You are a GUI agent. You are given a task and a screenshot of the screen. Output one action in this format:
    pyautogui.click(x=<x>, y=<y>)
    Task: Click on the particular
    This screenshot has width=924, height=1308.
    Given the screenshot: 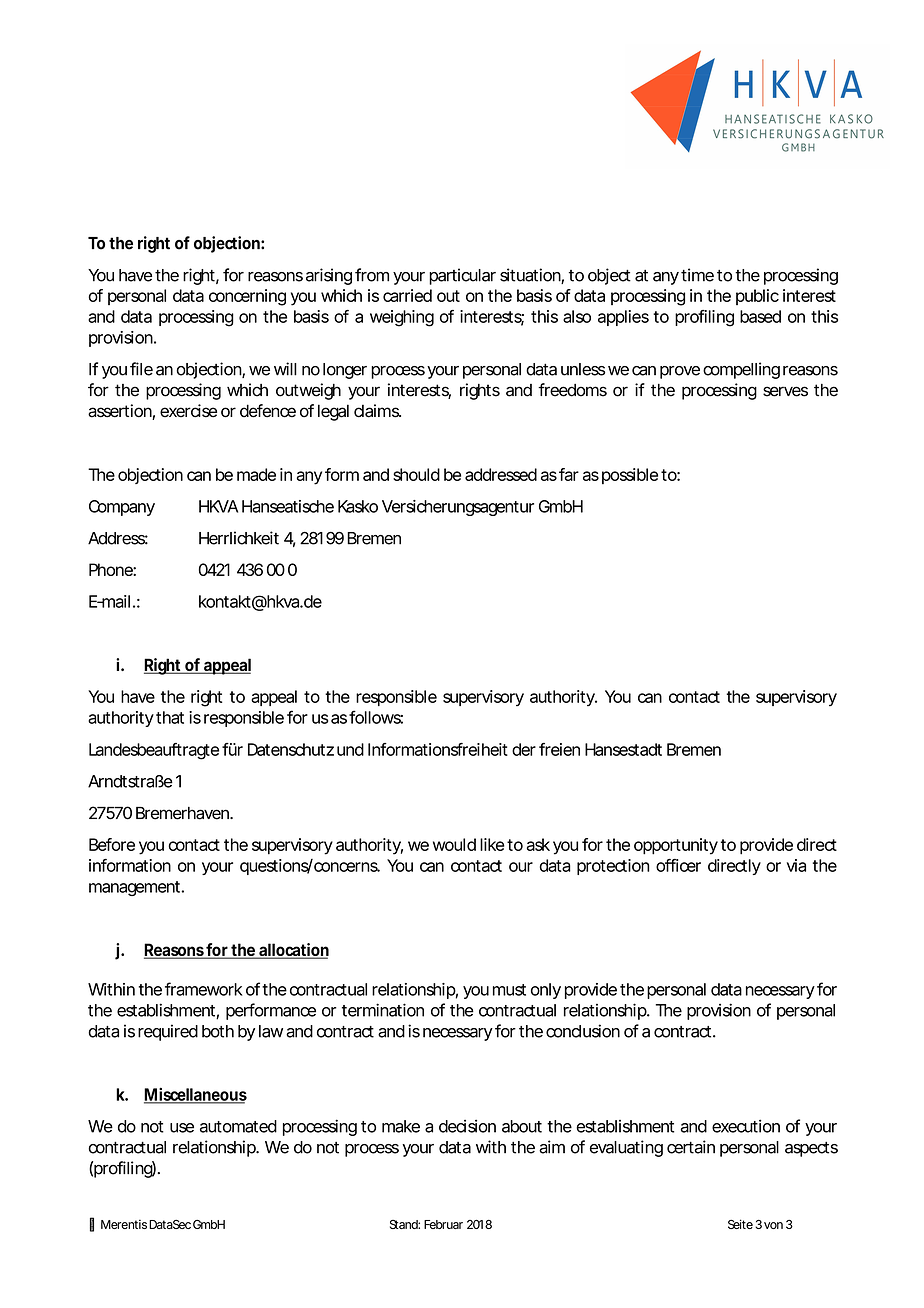 What is the action you would take?
    pyautogui.click(x=462, y=276)
